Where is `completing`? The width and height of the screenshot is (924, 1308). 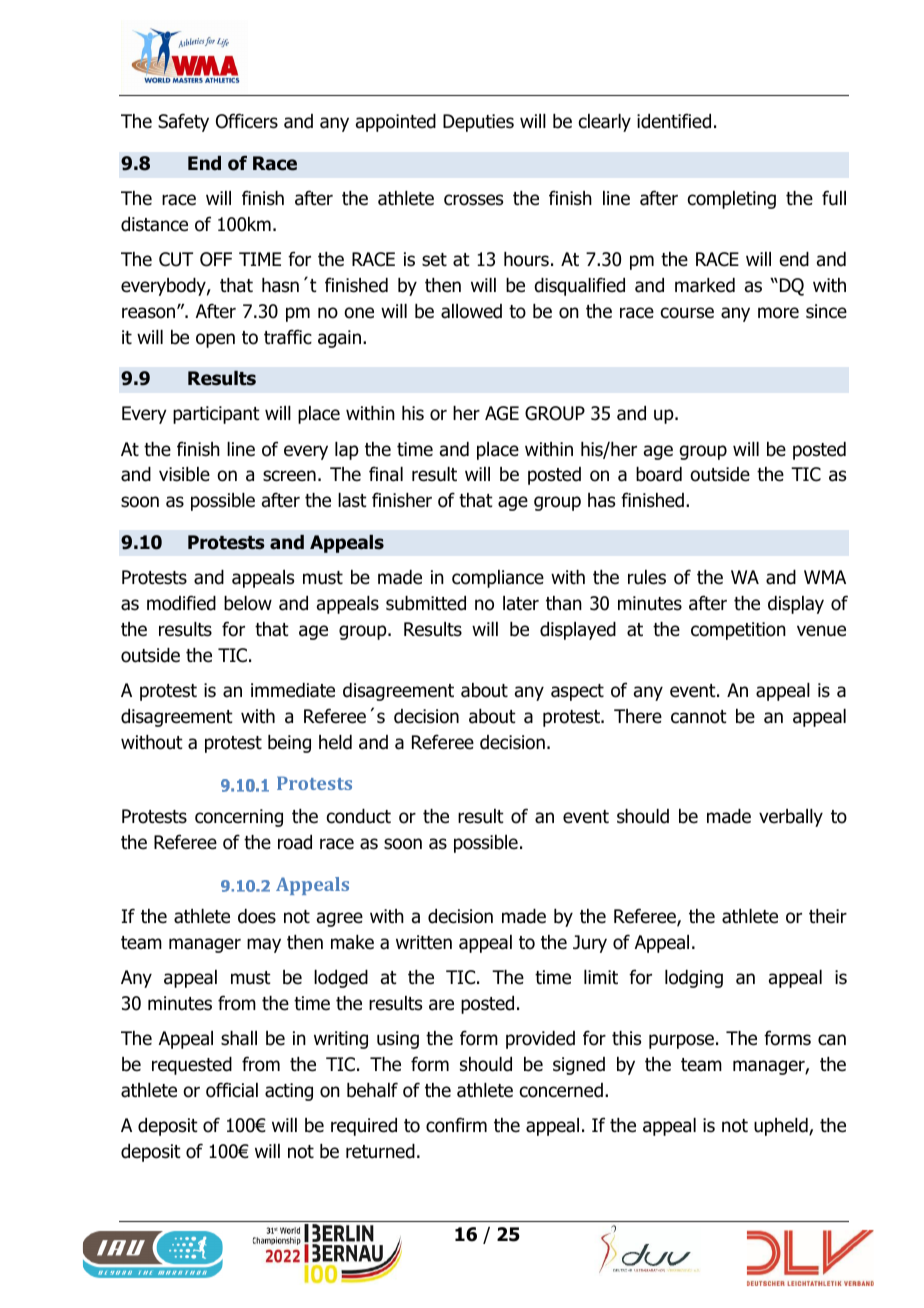 completing is located at coordinates (732, 200).
